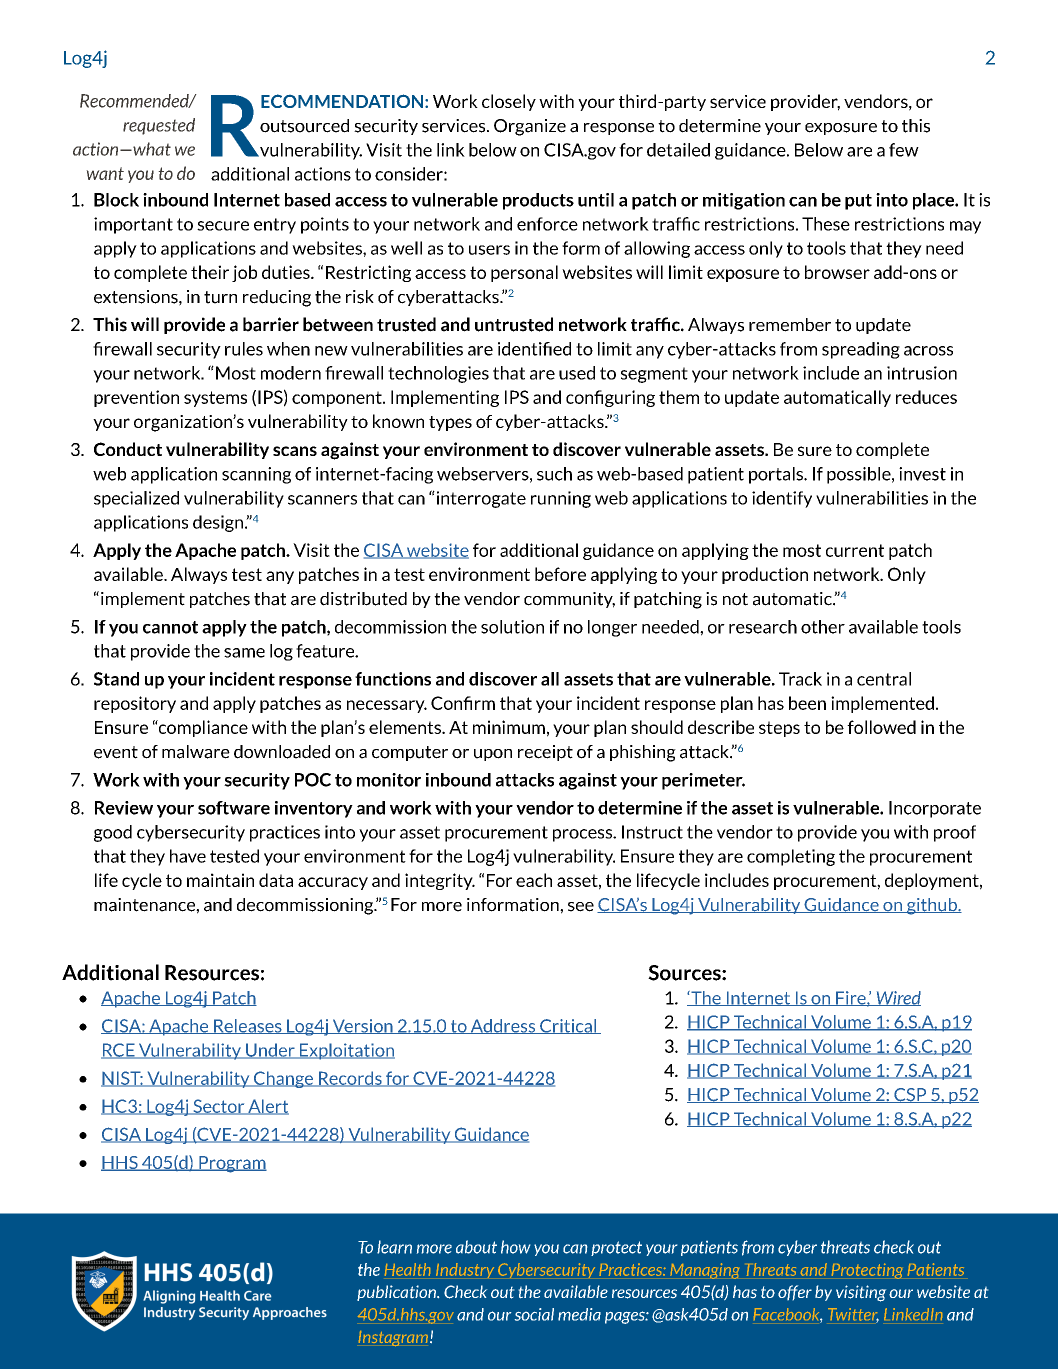 The image size is (1058, 1369). Describe the element at coordinates (220, 880) in the page. I see `maintain` at that location.
